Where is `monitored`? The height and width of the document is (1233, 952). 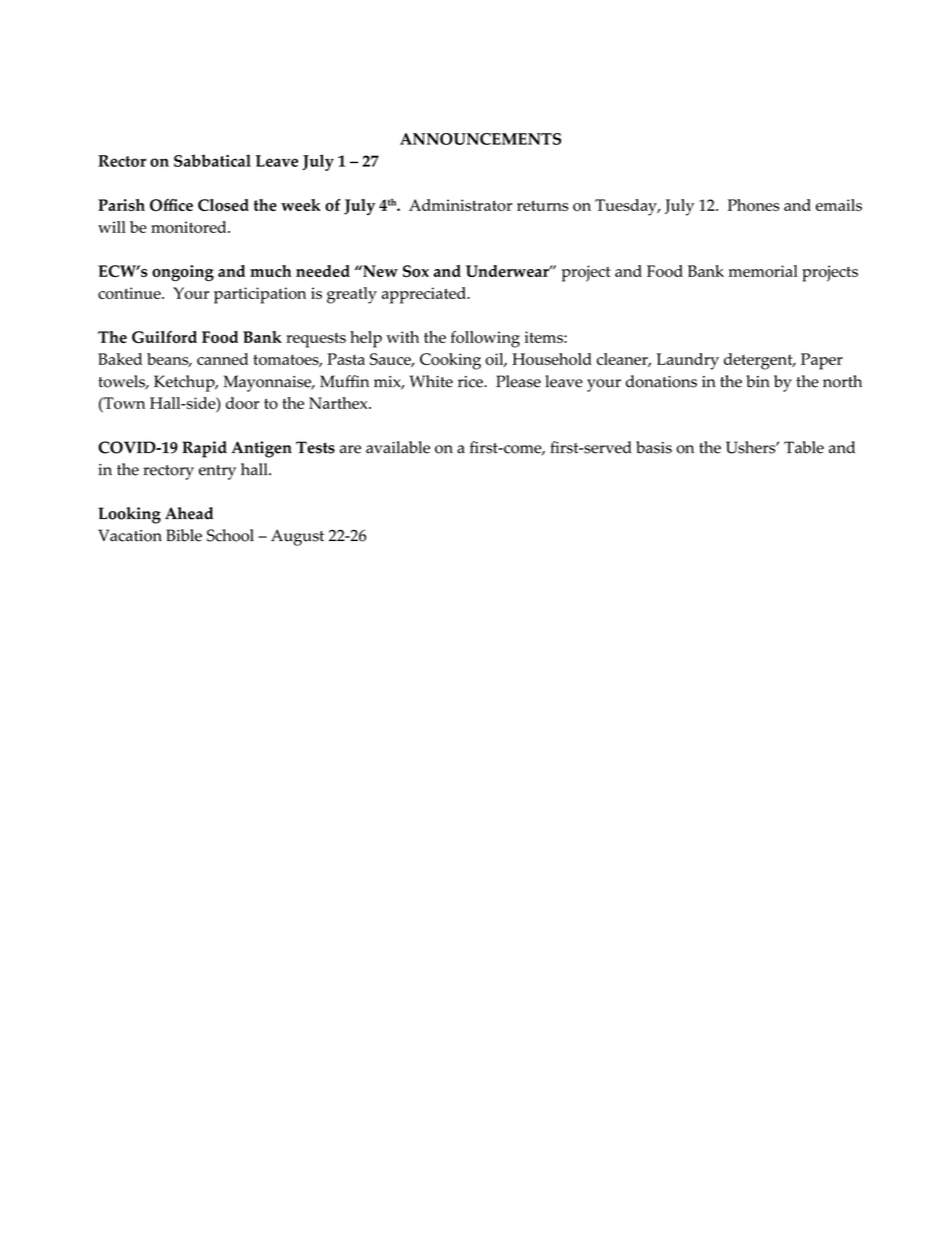
monitored is located at coordinates (190, 227).
